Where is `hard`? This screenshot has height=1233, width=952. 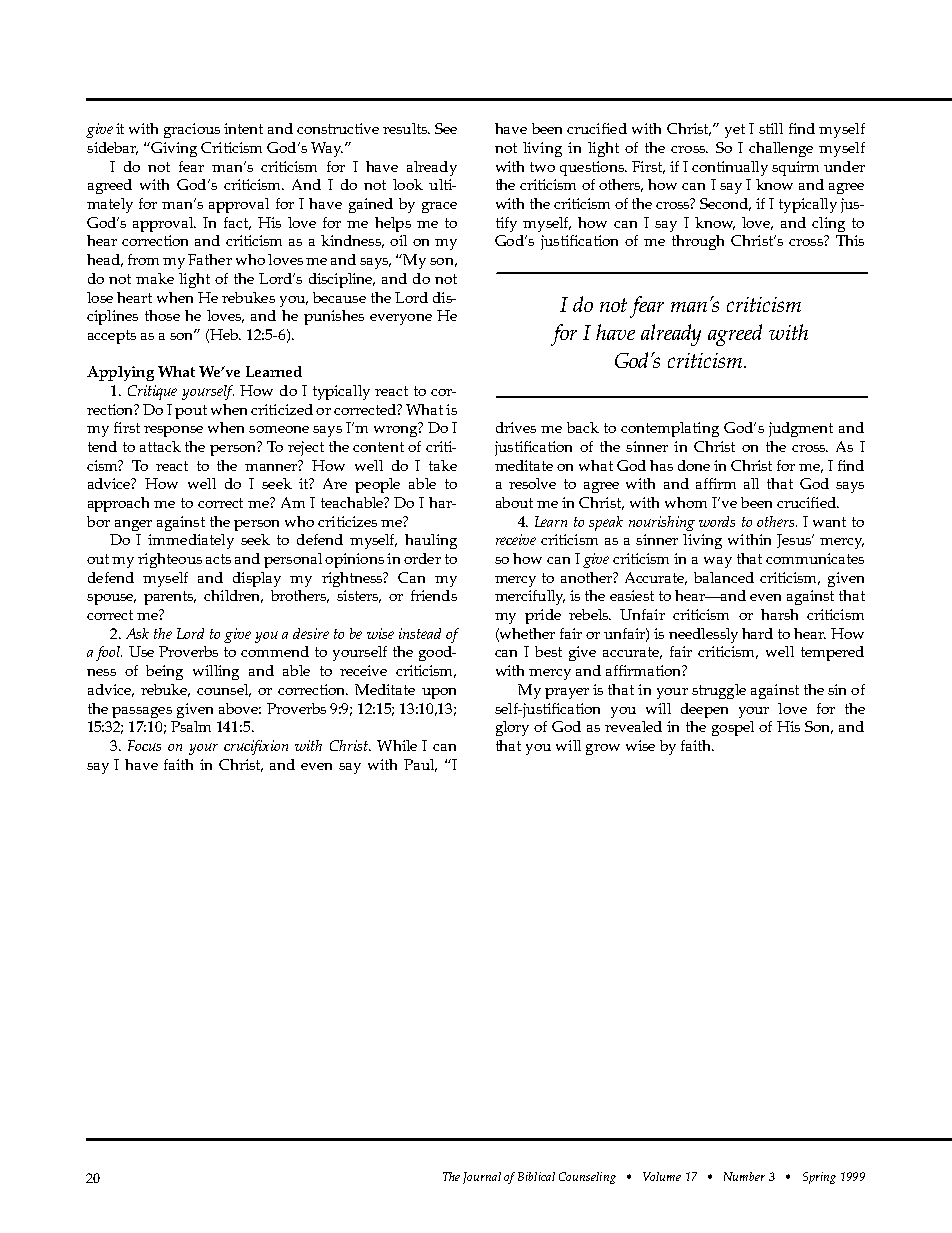
hard is located at coordinates (757, 633).
